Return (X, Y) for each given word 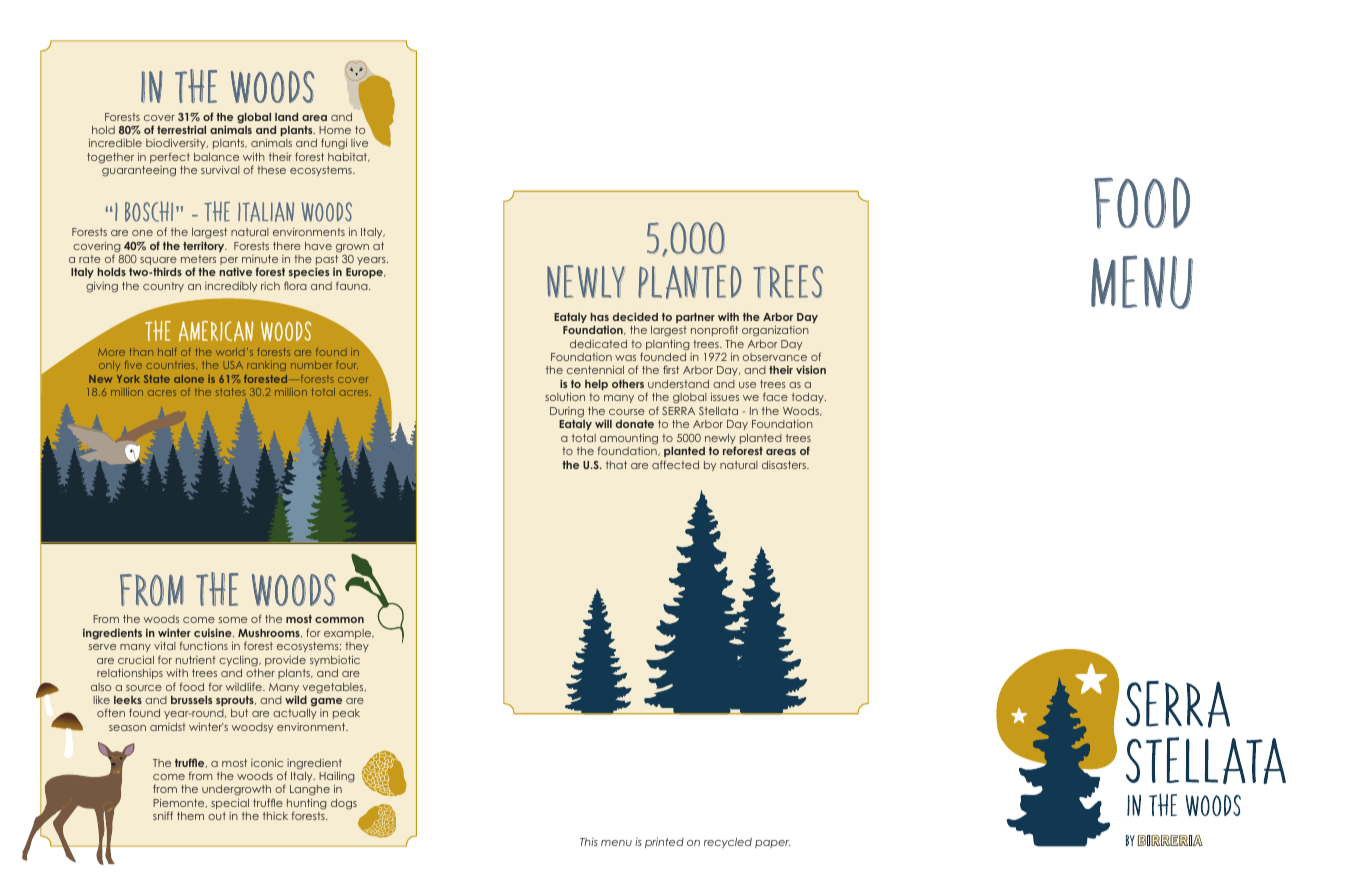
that (616, 465)
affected (675, 464)
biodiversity (177, 145)
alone (189, 379)
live (359, 143)
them (190, 816)
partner (695, 318)
